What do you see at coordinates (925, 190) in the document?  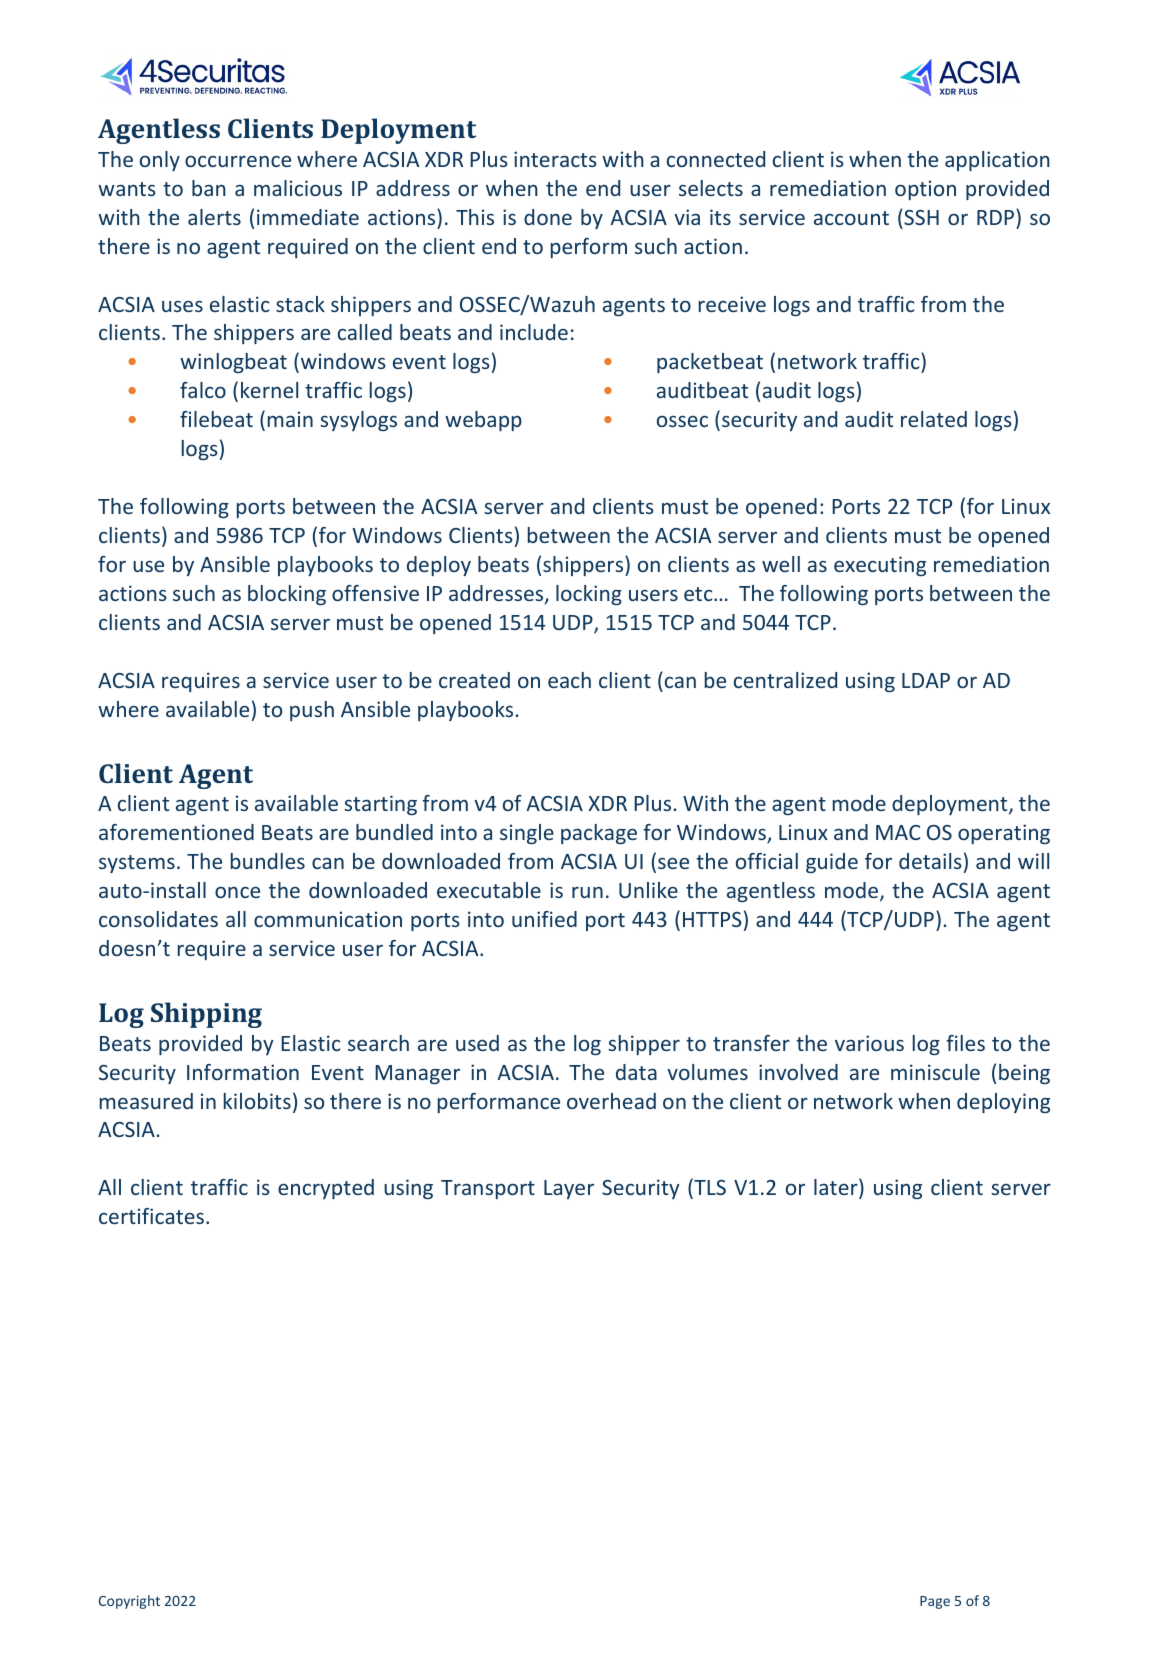 I see `option` at bounding box center [925, 190].
